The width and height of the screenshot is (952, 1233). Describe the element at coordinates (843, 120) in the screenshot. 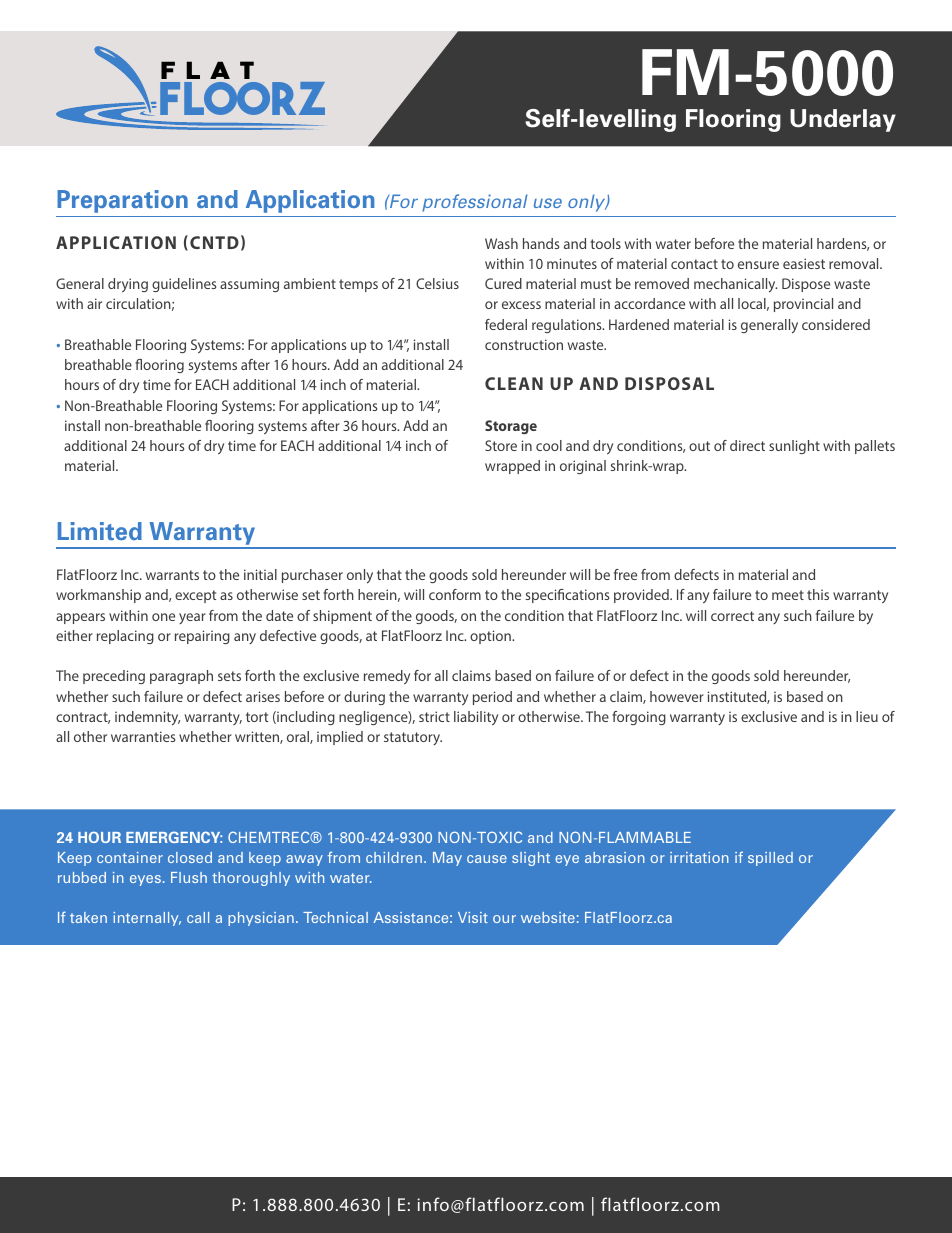

I see `Underlay` at that location.
